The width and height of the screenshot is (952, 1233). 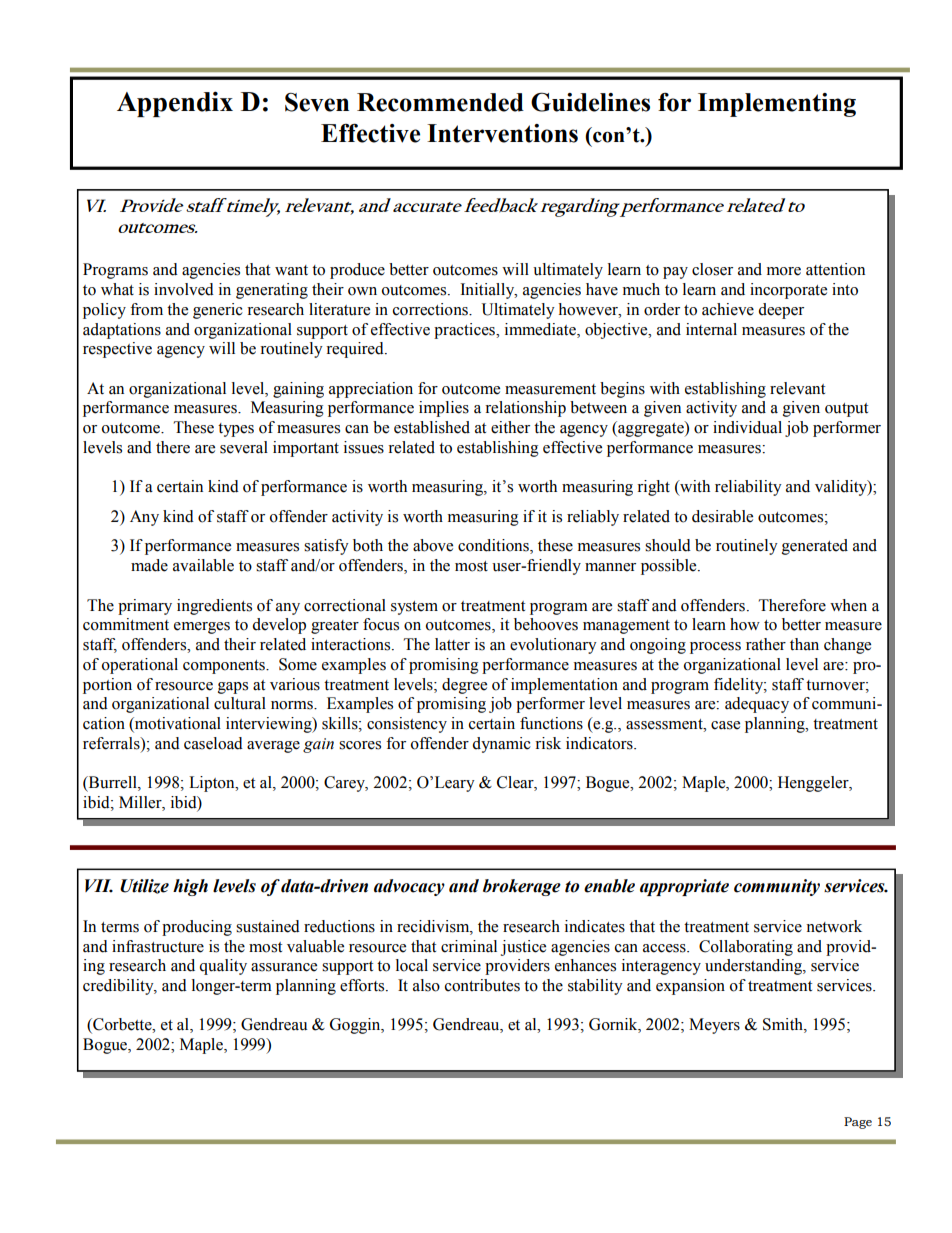 What do you see at coordinates (218, 311) in the screenshot?
I see `generic` at bounding box center [218, 311].
